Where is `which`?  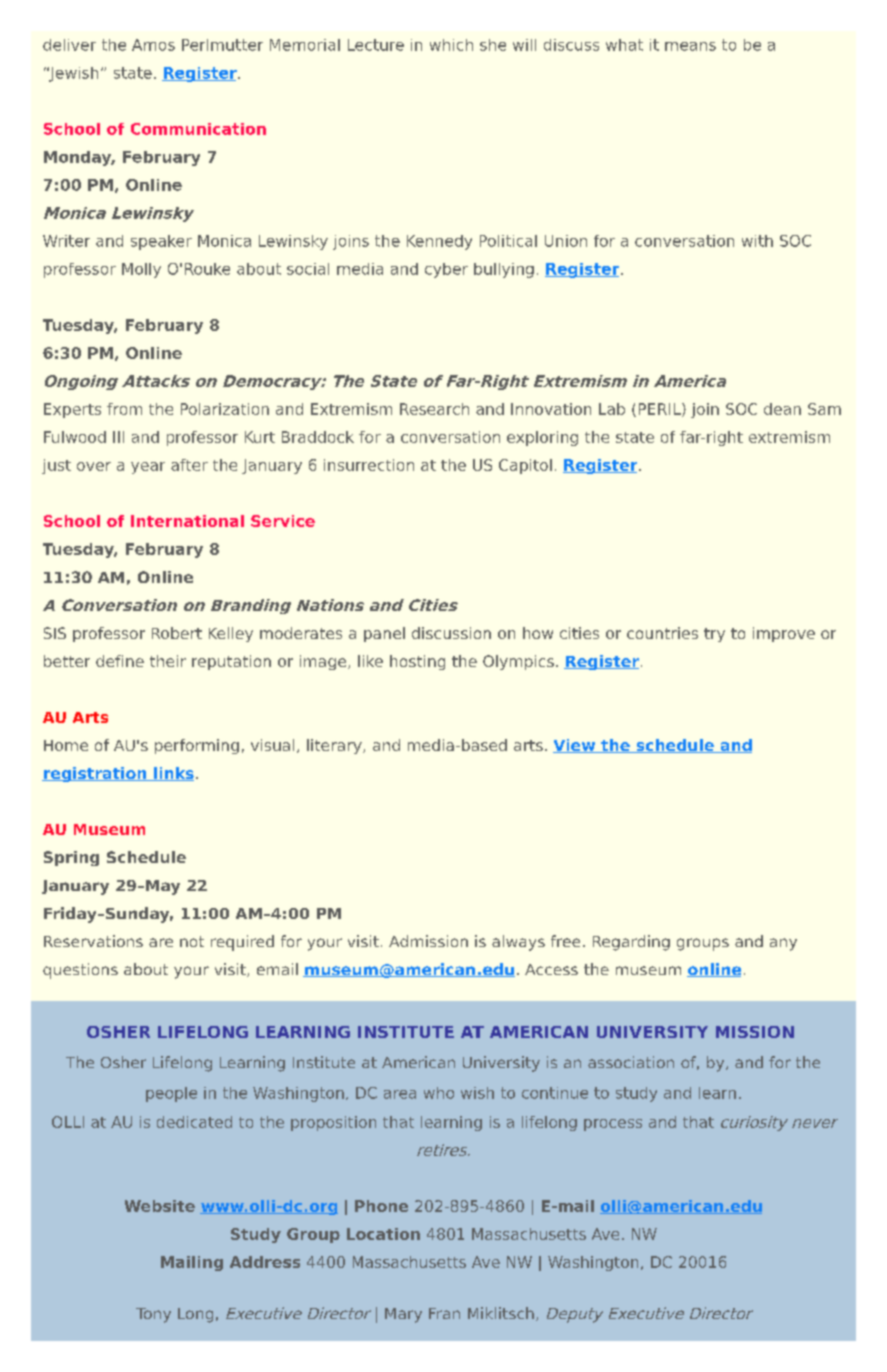 which is located at coordinates (451, 45).
